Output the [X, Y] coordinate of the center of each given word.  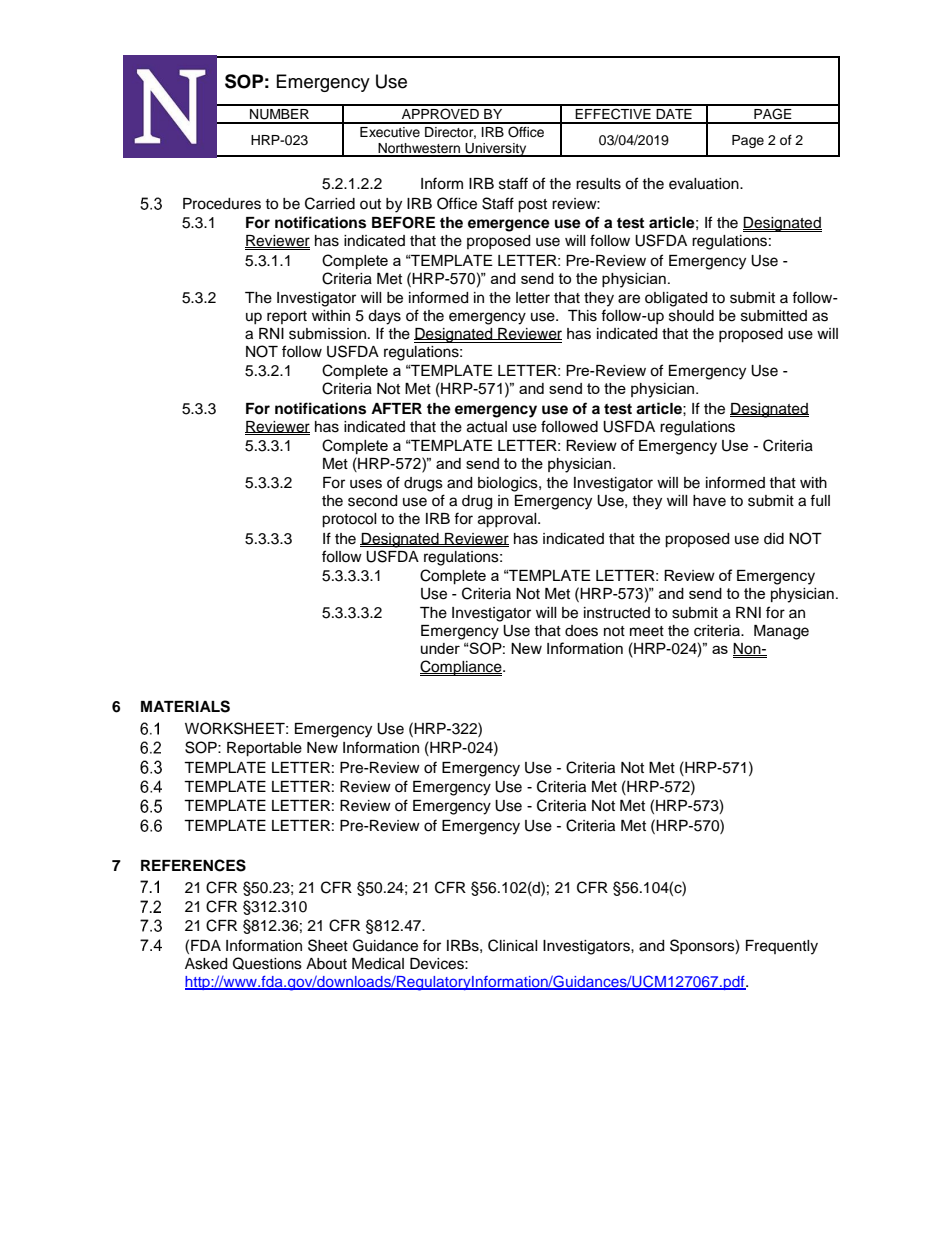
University [496, 150]
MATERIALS [185, 706]
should [691, 316]
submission [327, 334]
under [440, 648]
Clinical [513, 945]
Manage [781, 632]
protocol [349, 520]
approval [508, 520]
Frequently [782, 947]
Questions [267, 963]
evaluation [705, 184]
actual [487, 427]
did [774, 539]
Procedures [222, 204]
